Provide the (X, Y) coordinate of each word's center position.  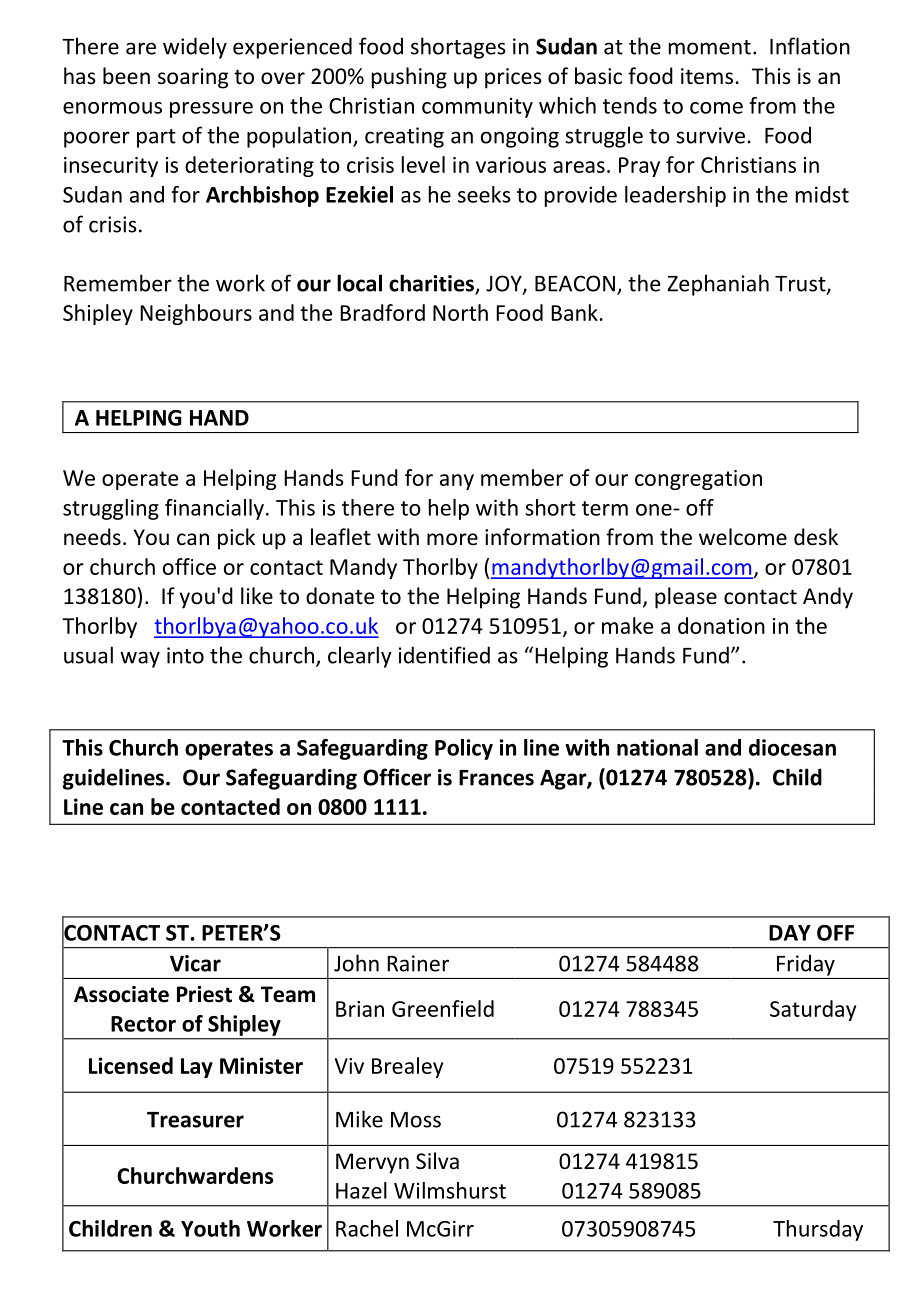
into (185, 655)
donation (721, 625)
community (477, 107)
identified (444, 655)
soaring (193, 78)
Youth (210, 1228)
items (707, 76)
